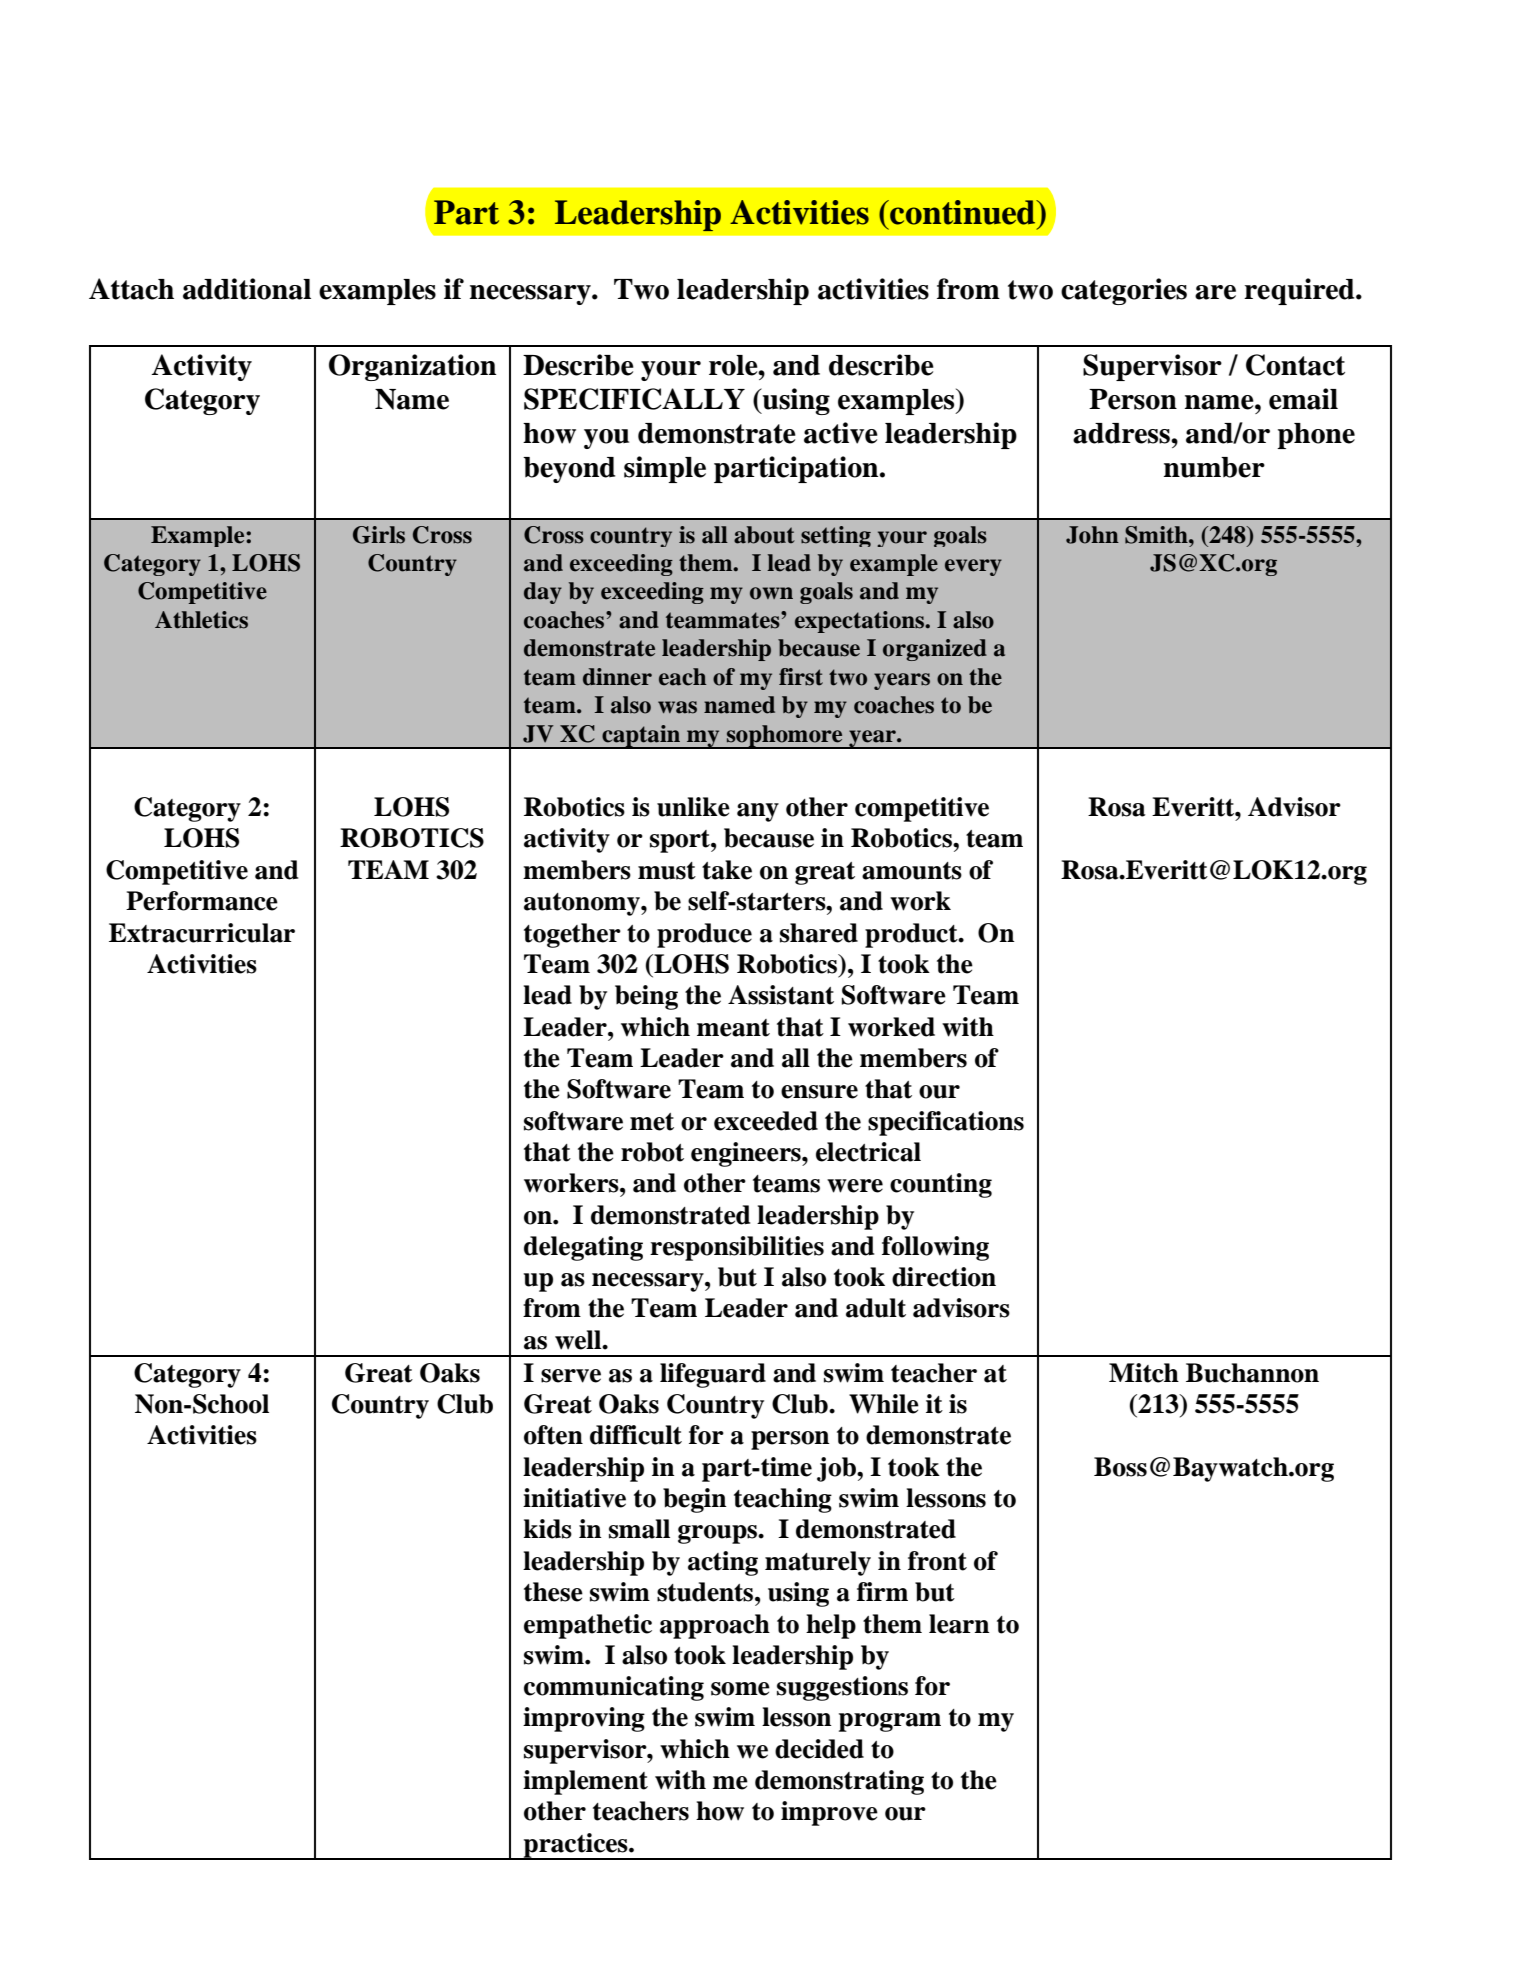 Image resolution: width=1517 pixels, height=1963 pixels. What do you see at coordinates (202, 933) in the image?
I see `Extracurricular` at bounding box center [202, 933].
